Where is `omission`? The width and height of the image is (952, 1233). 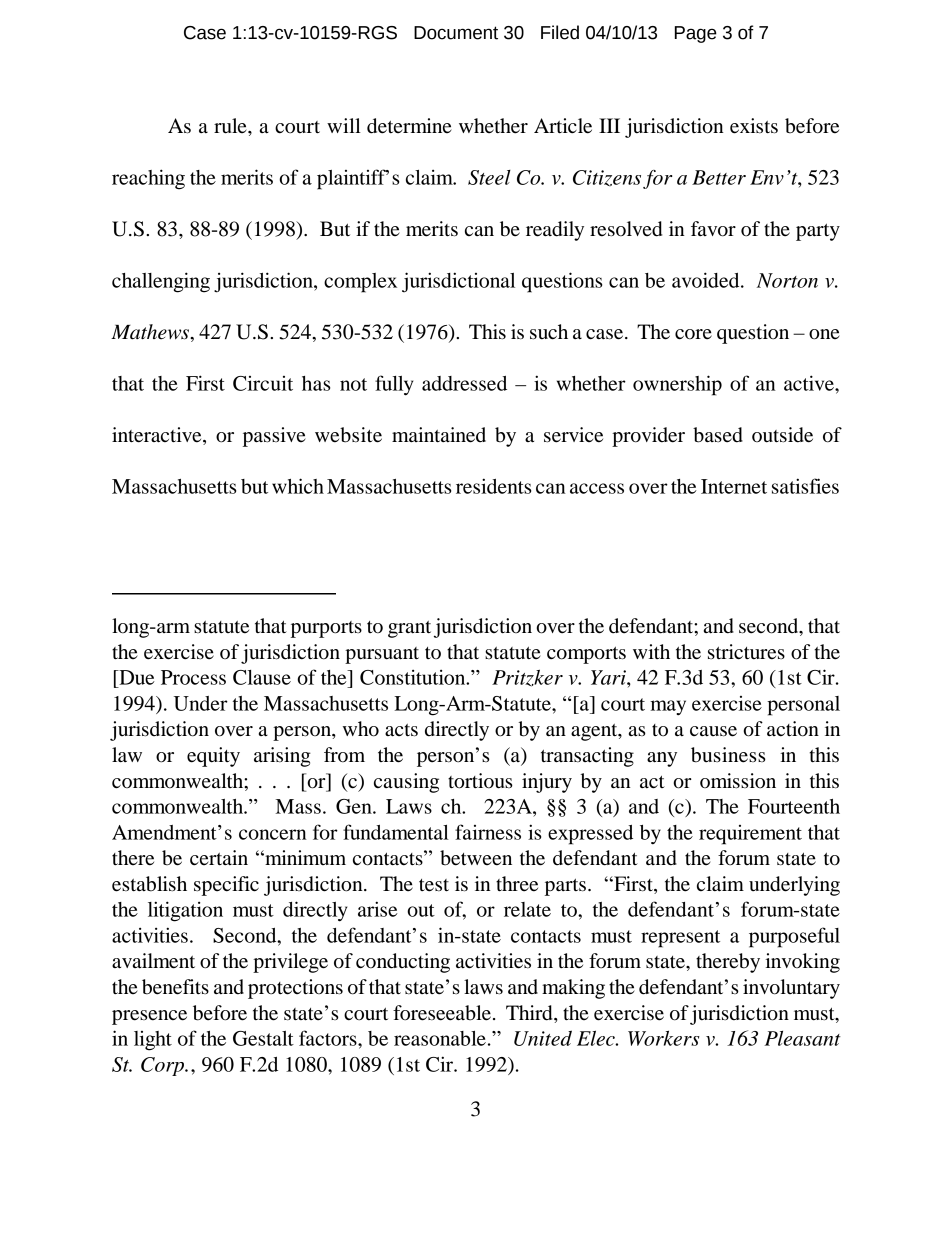 omission is located at coordinates (738, 781).
